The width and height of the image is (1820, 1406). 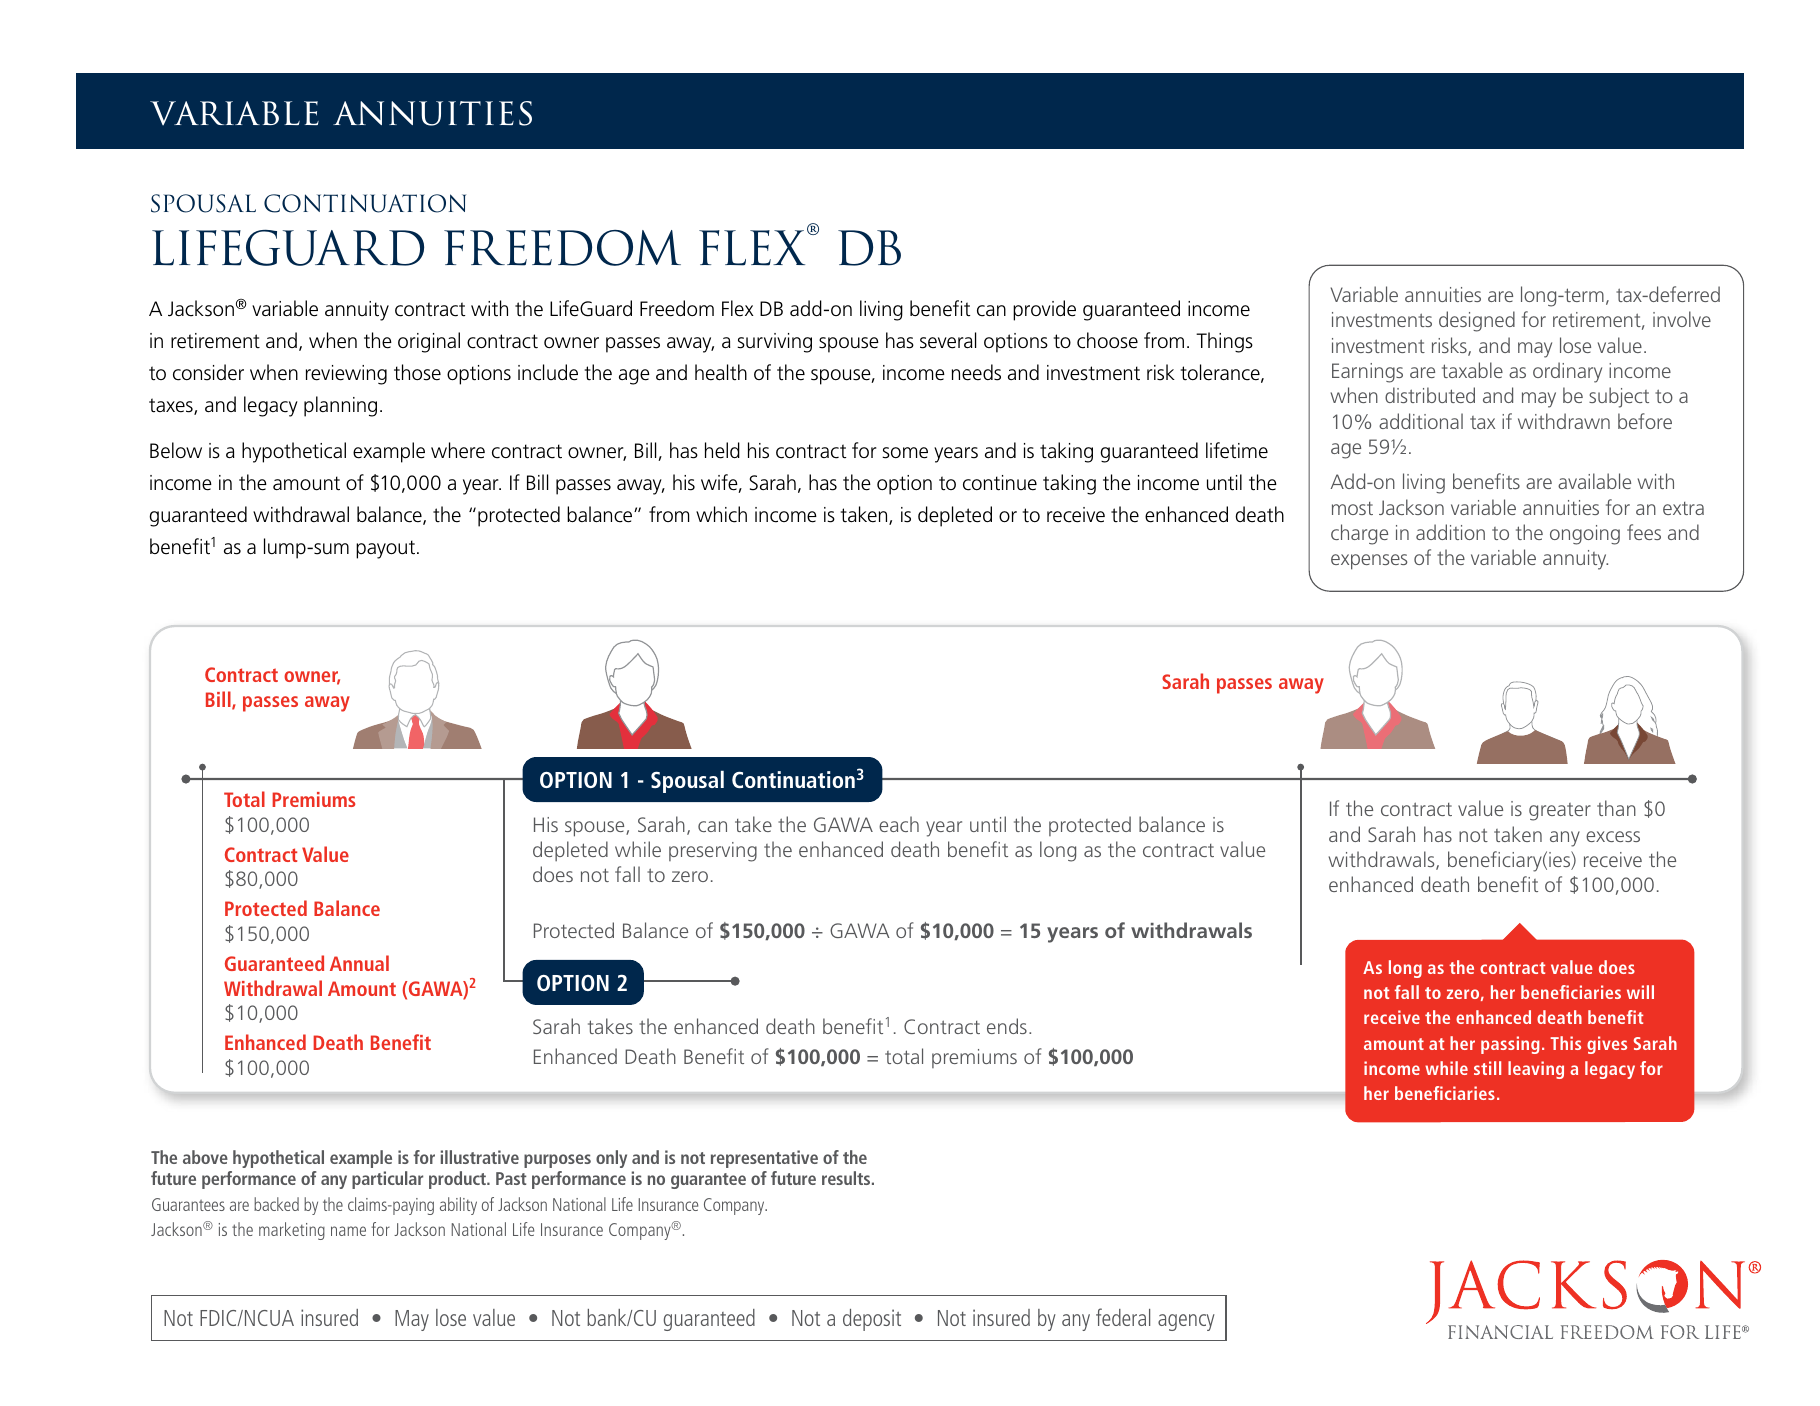 I want to click on several, so click(x=948, y=340).
